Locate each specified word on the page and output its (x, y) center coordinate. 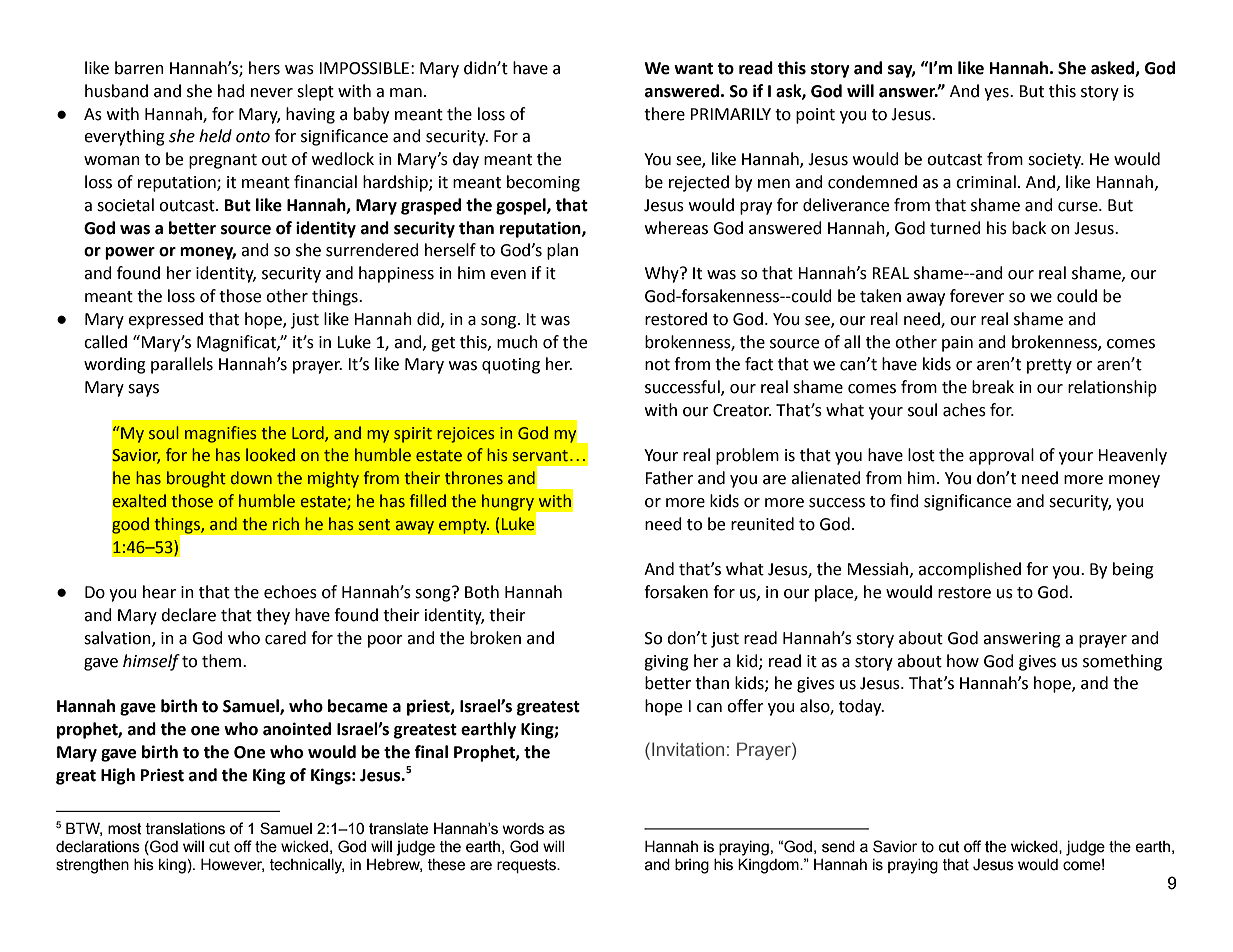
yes (997, 94)
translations (185, 829)
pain (957, 344)
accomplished (969, 570)
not (657, 365)
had (231, 91)
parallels (182, 365)
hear (159, 592)
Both (482, 592)
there (664, 114)
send (838, 847)
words (523, 829)
